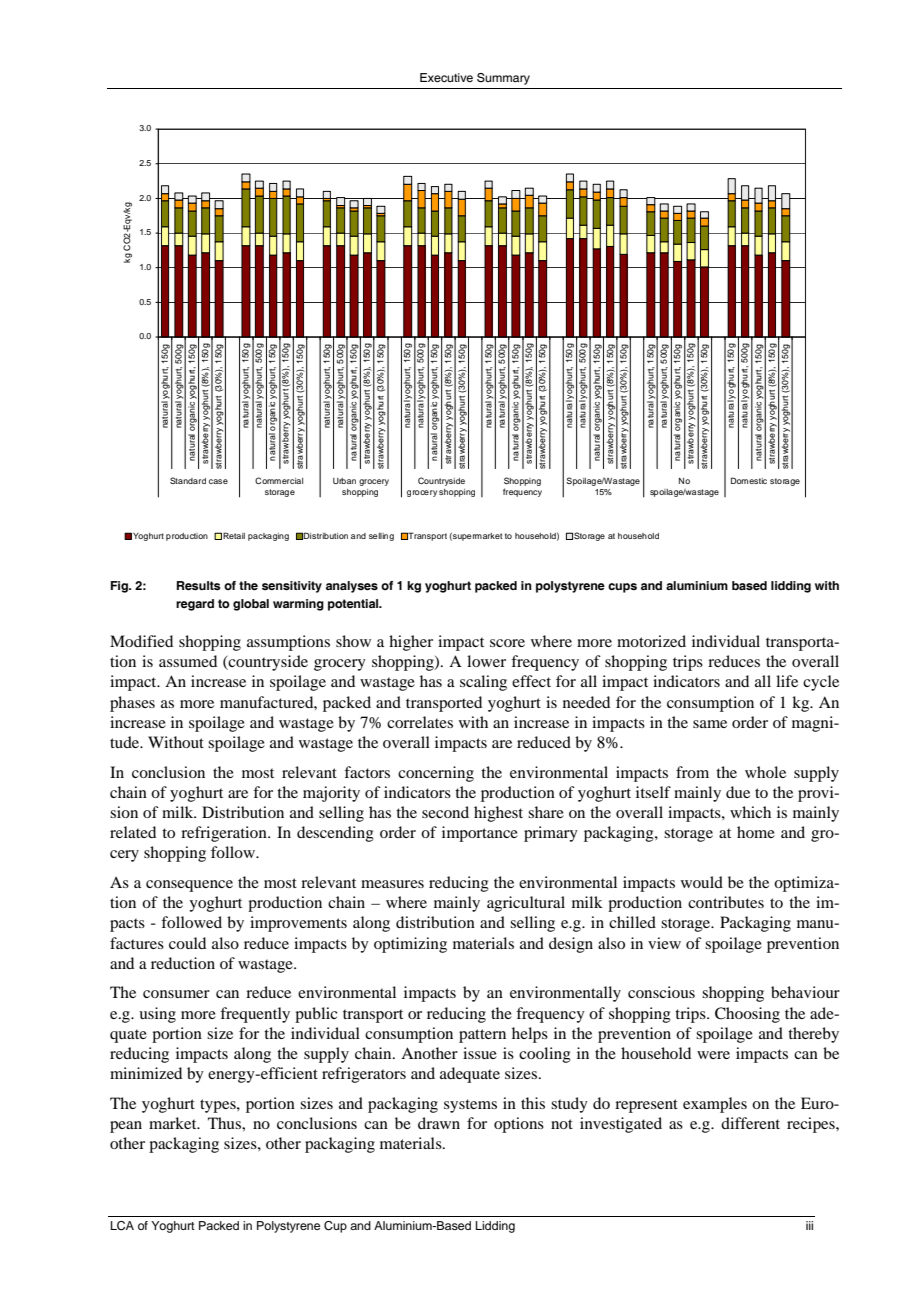 The width and height of the document is (924, 1308). I want to click on Summary, so click(503, 79).
